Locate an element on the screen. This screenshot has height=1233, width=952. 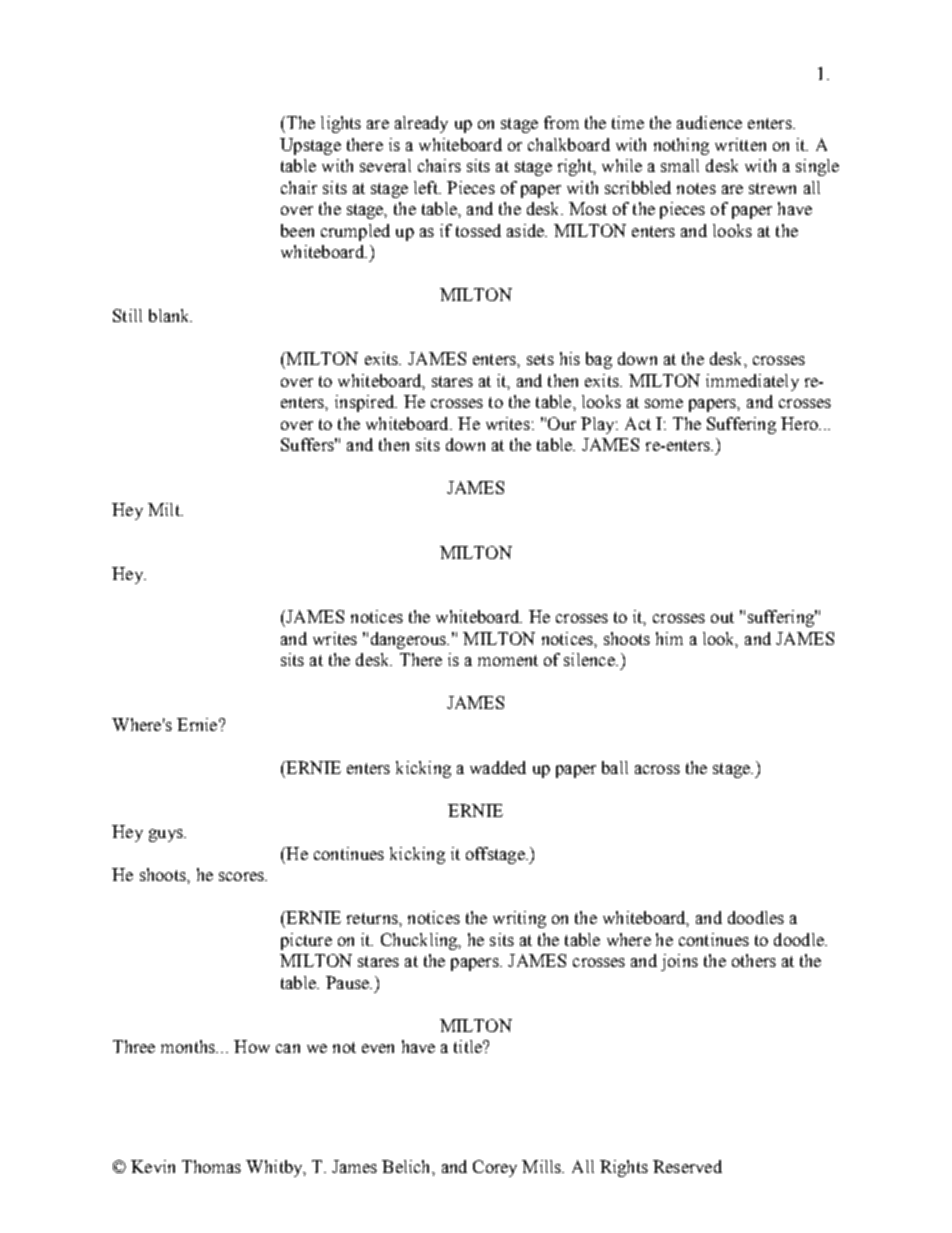
written is located at coordinates (740, 144).
